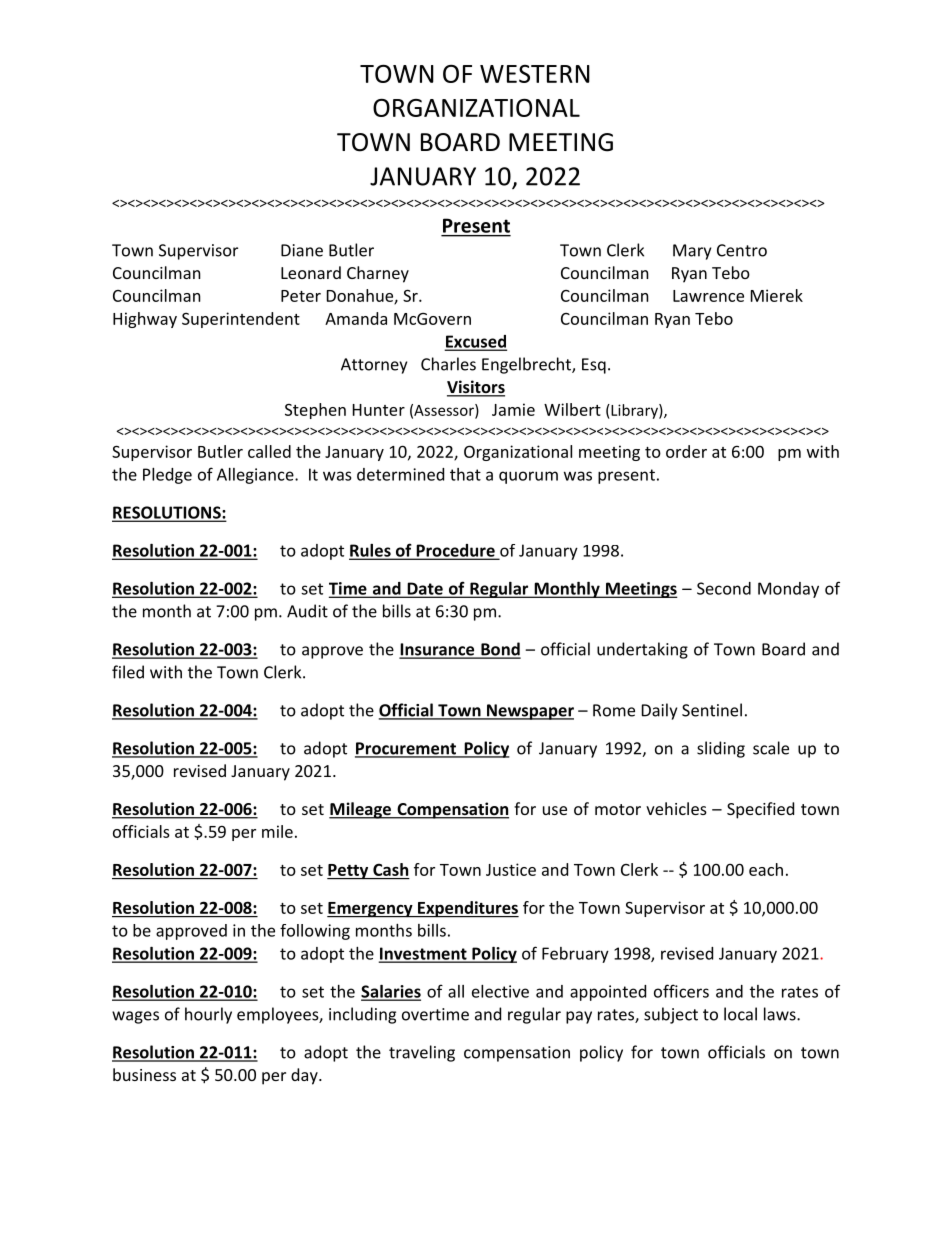 Image resolution: width=952 pixels, height=1233 pixels. Describe the element at coordinates (302, 250) in the screenshot. I see `Diane` at that location.
